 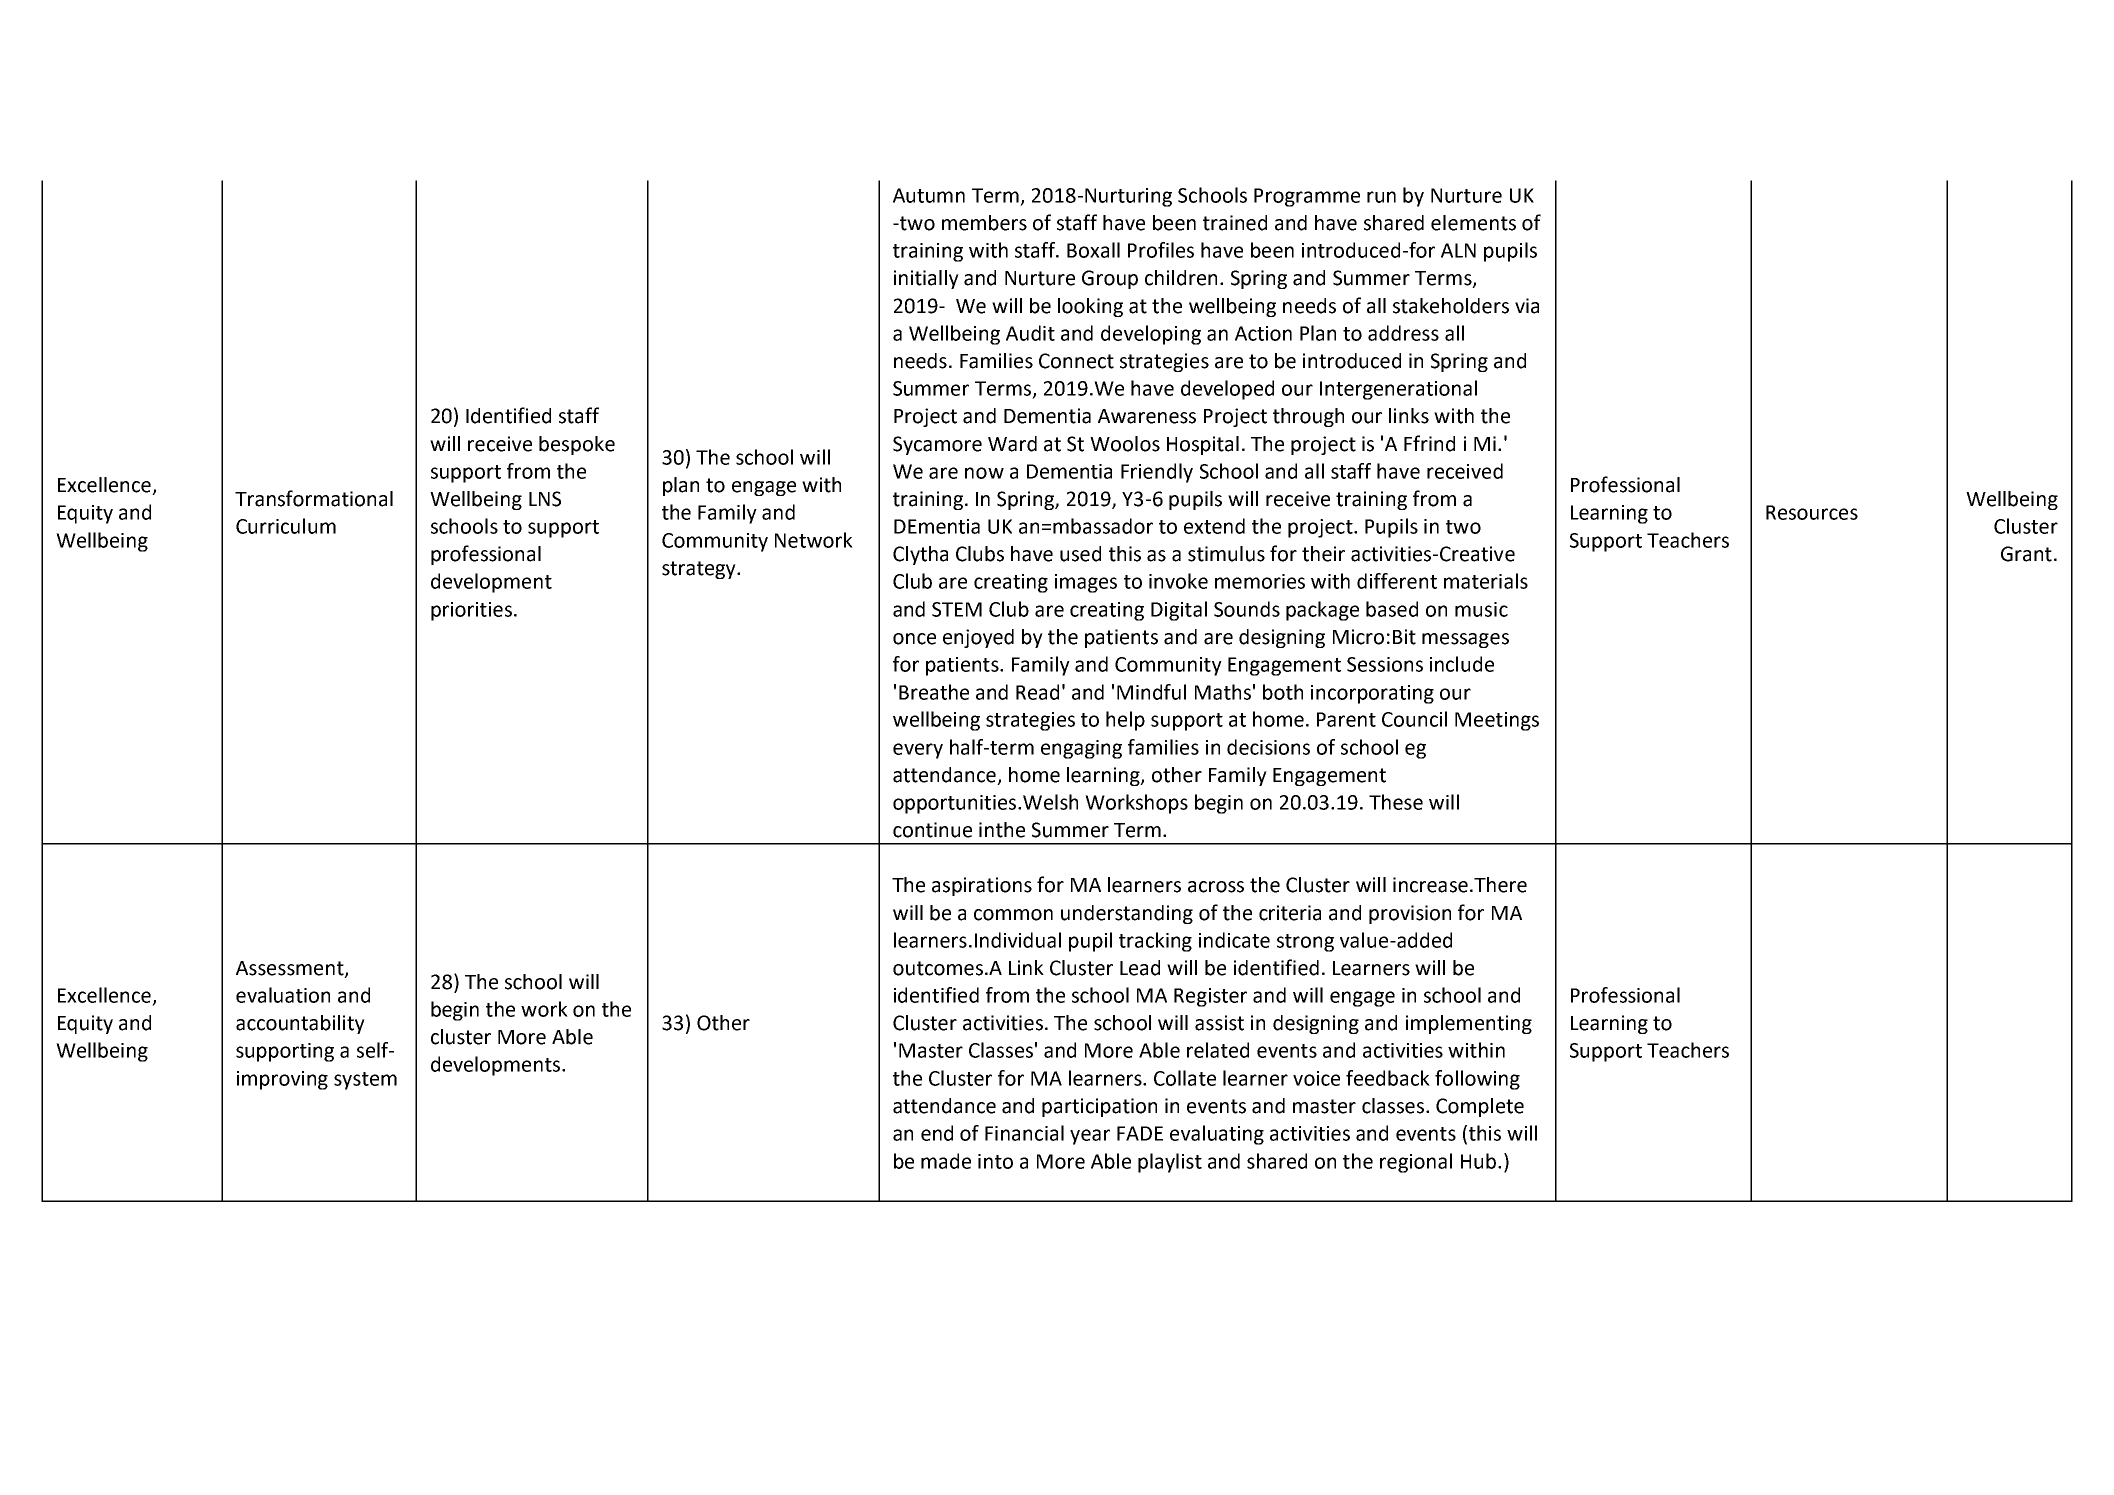 I want to click on Assessment, so click(x=291, y=969).
